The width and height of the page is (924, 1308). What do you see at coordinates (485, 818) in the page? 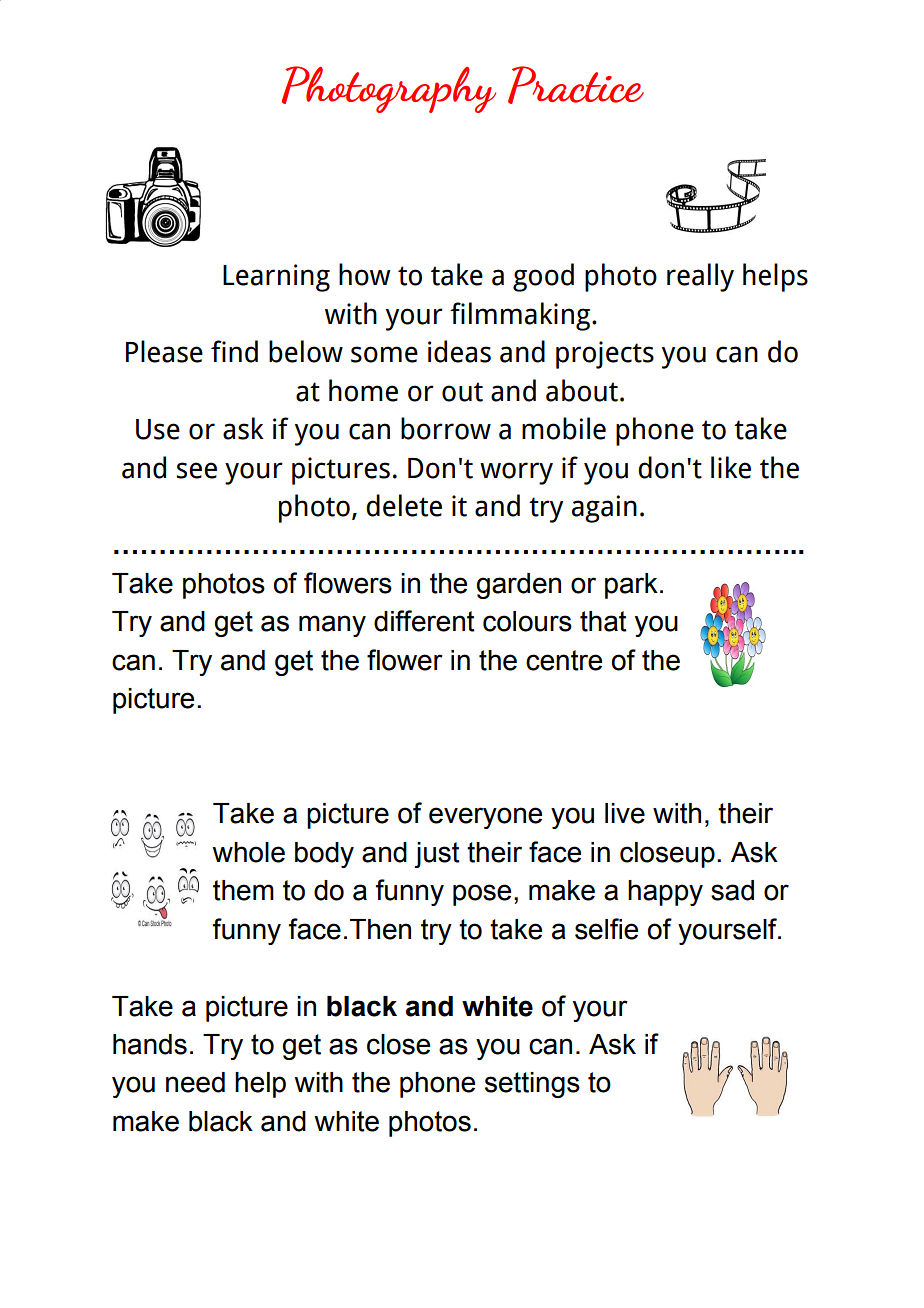
I see `everyone` at bounding box center [485, 818].
